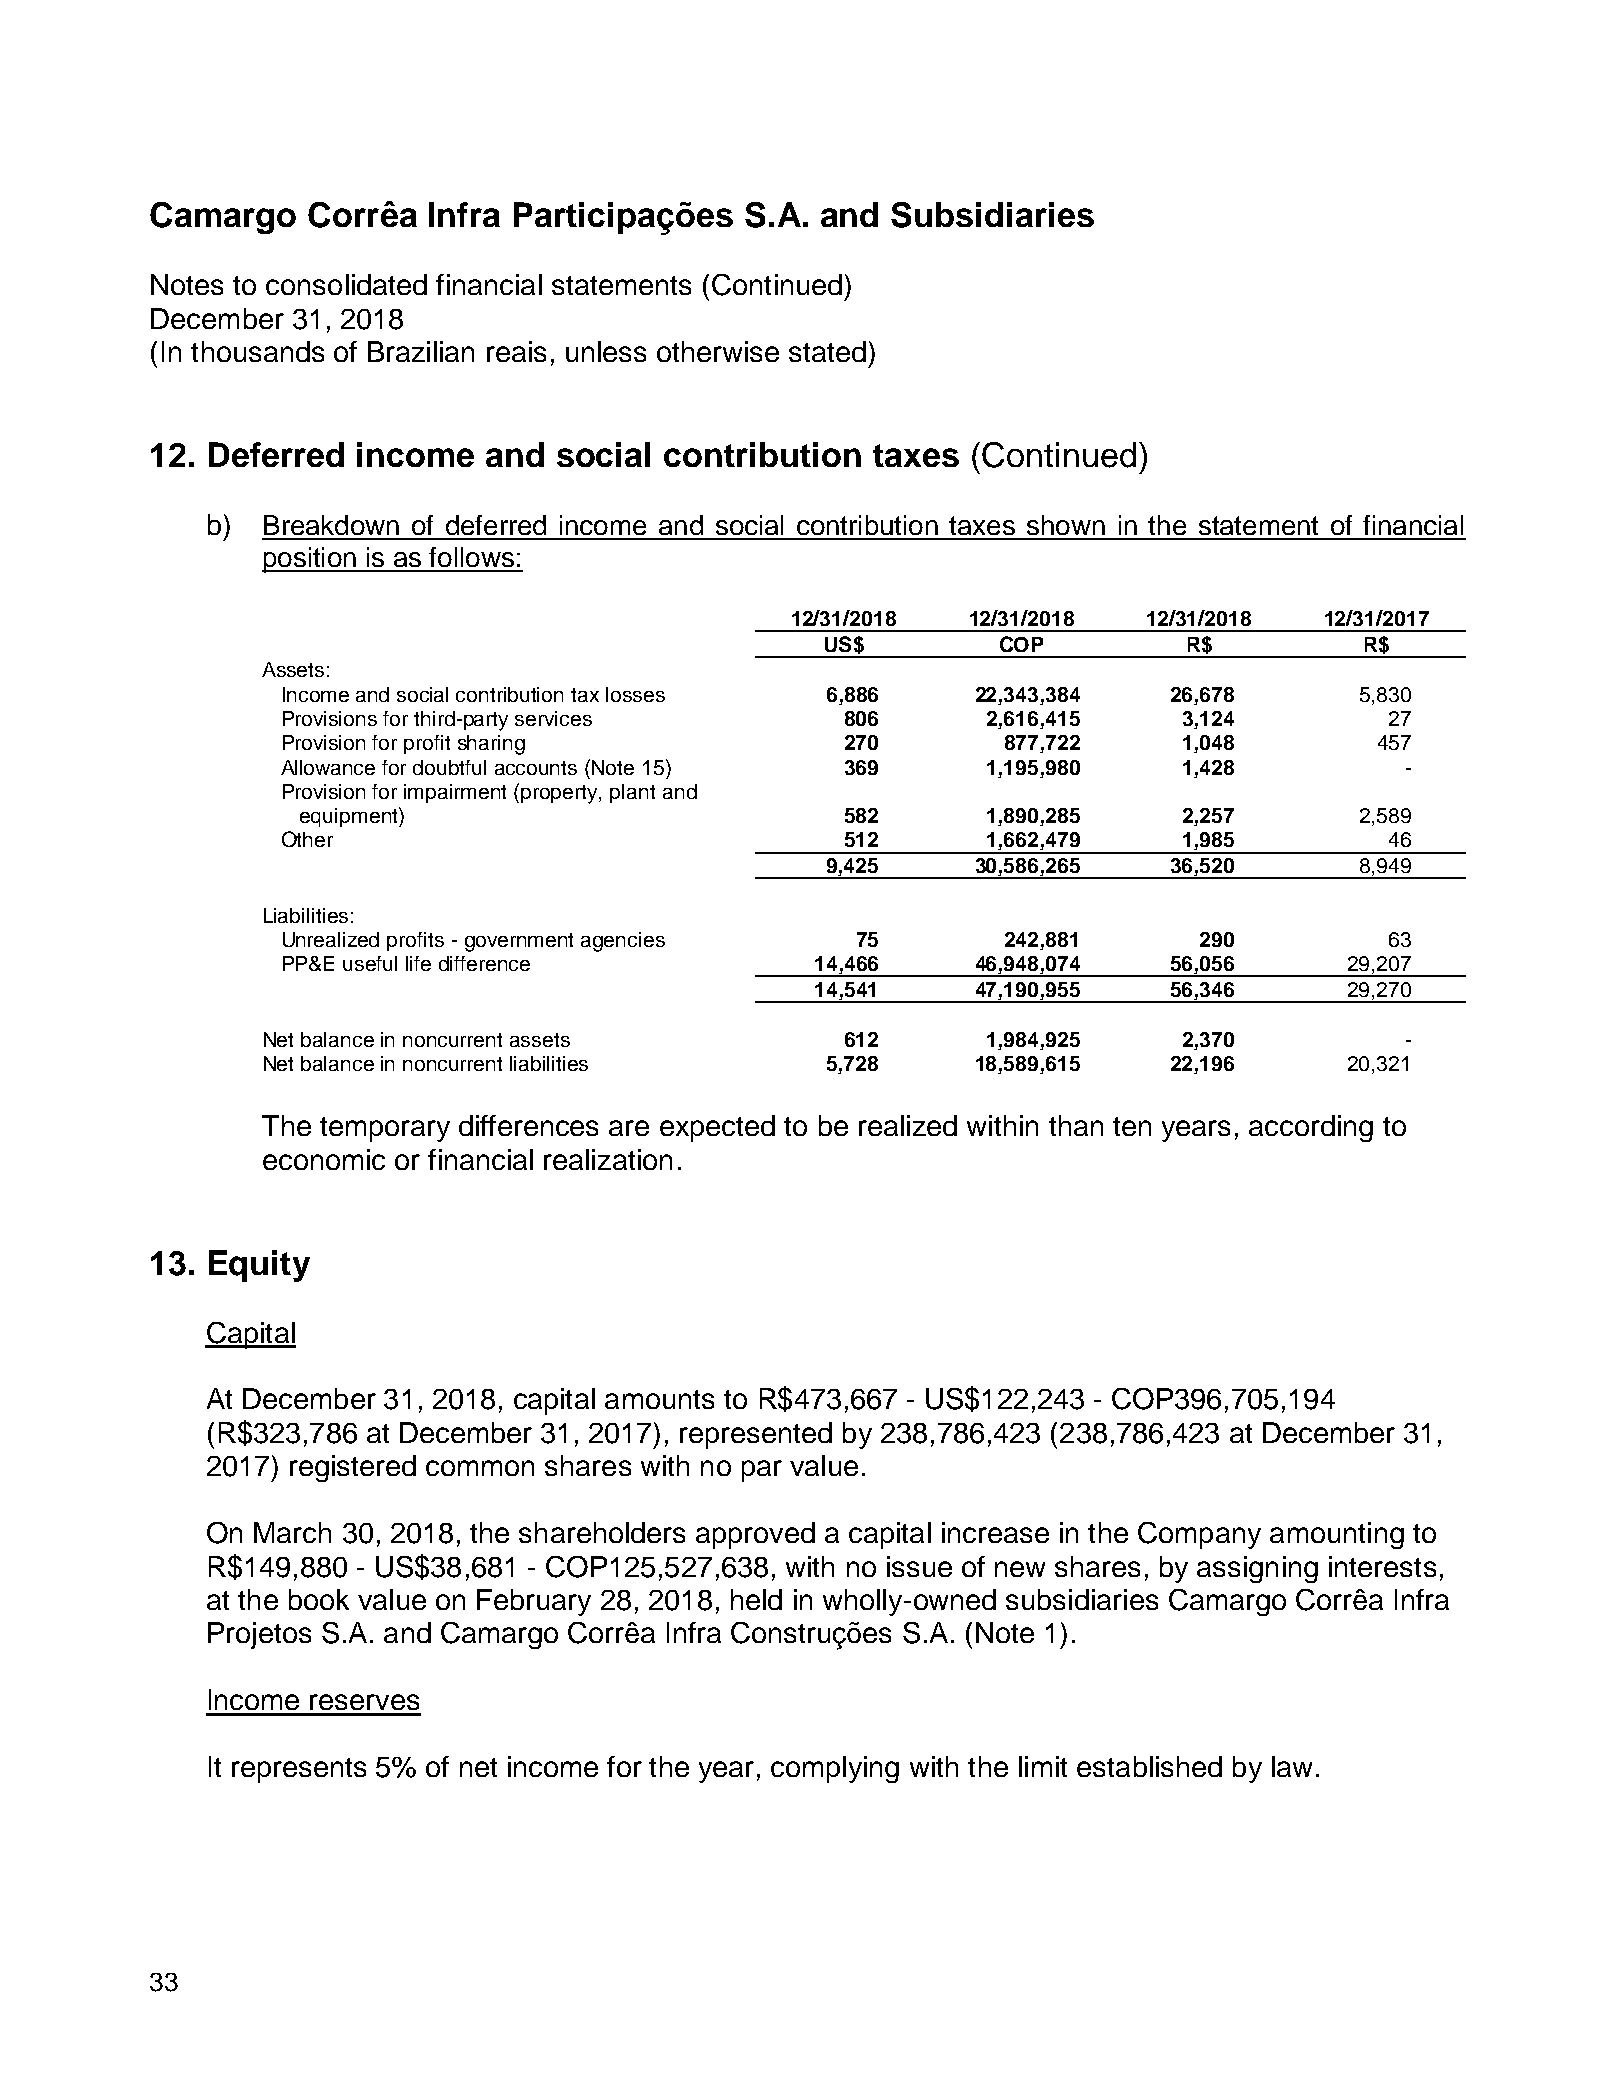  What do you see at coordinates (370, 963) in the screenshot?
I see `useful` at bounding box center [370, 963].
